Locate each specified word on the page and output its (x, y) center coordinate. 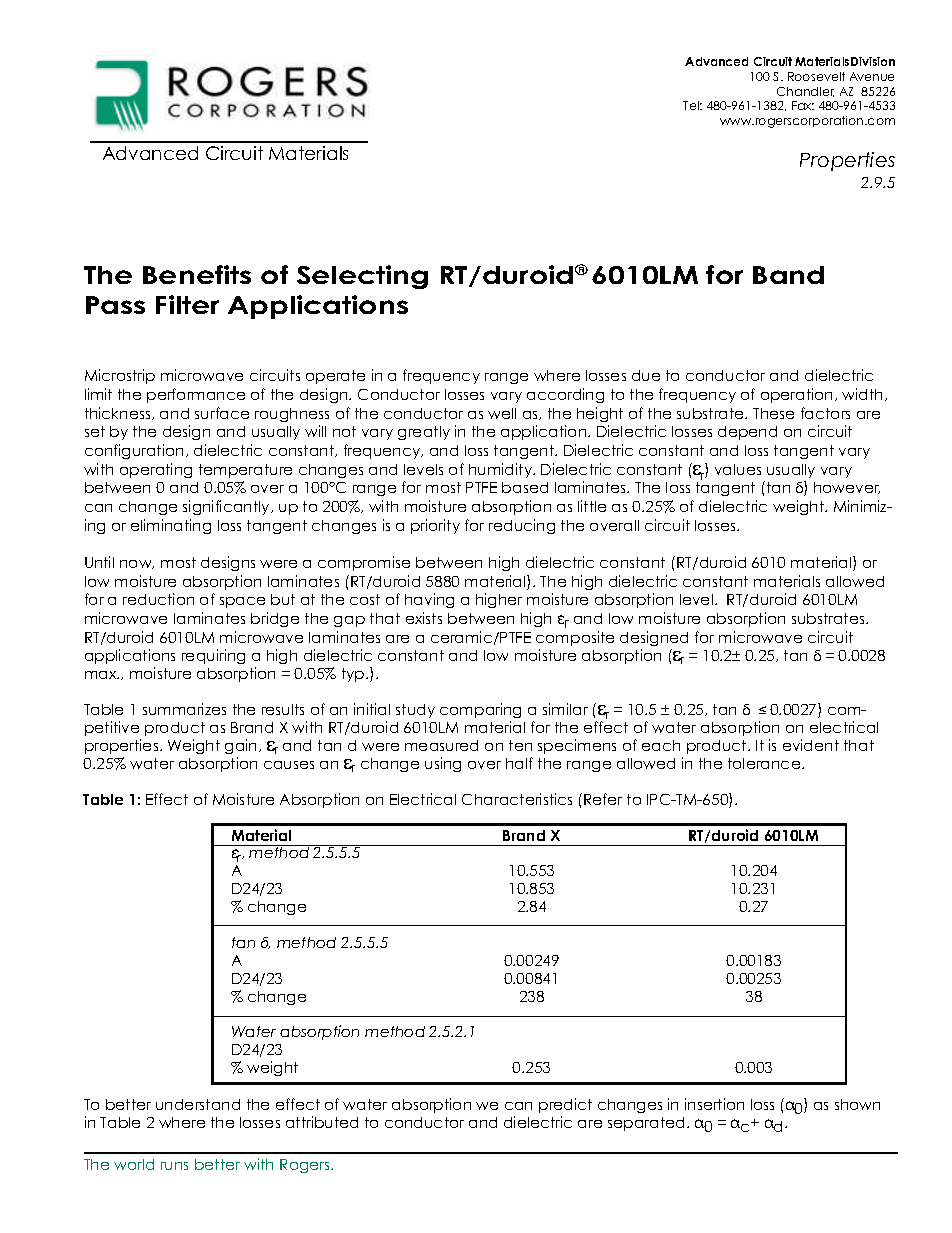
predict (565, 1105)
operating (156, 470)
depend (747, 433)
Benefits (197, 274)
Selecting (362, 277)
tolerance (765, 763)
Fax (803, 105)
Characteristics (517, 799)
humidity (502, 470)
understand (198, 1104)
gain (242, 746)
